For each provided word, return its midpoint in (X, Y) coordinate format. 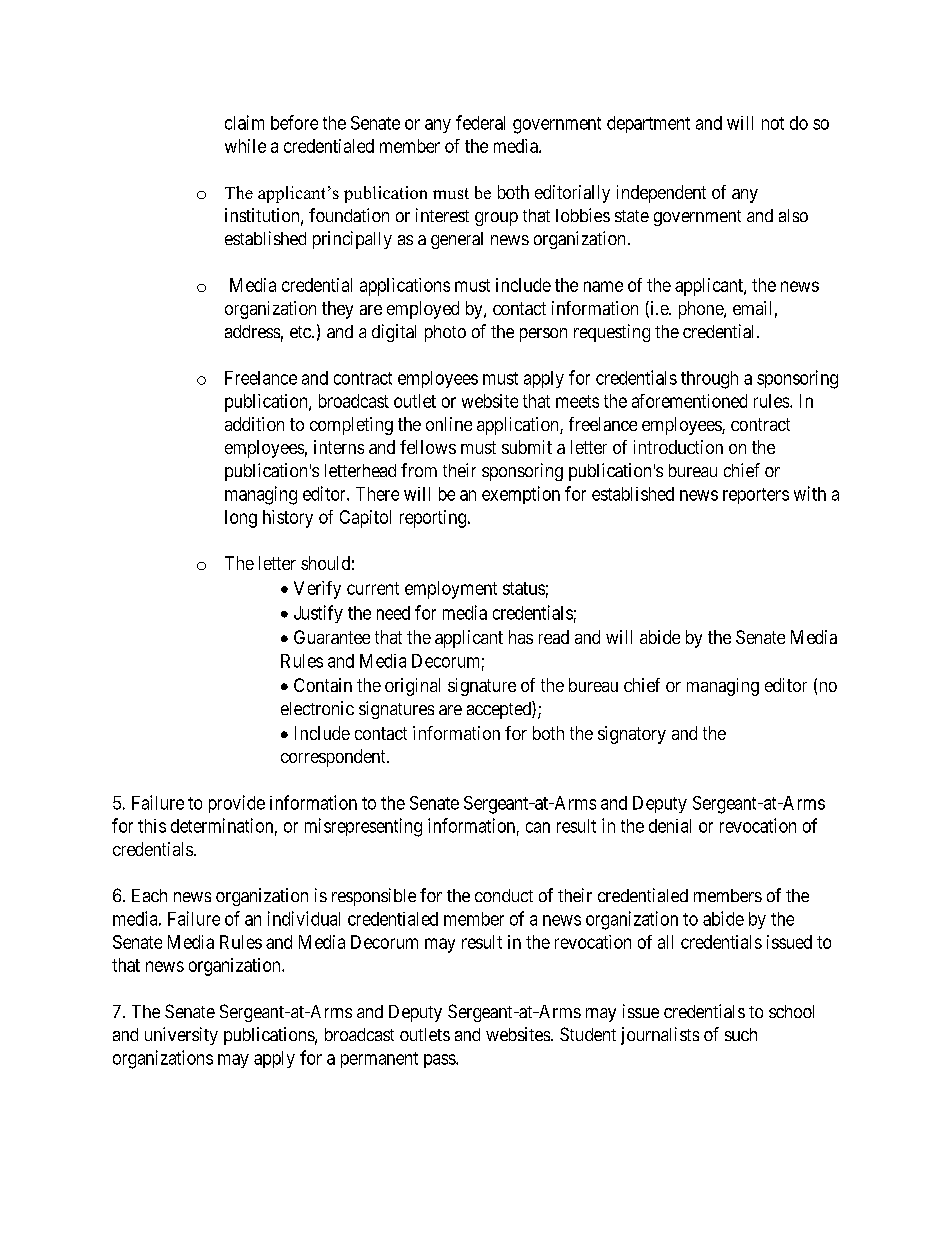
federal (480, 122)
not (773, 123)
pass (440, 1061)
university (181, 1036)
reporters (756, 496)
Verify (317, 590)
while (245, 146)
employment (451, 590)
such (741, 1034)
